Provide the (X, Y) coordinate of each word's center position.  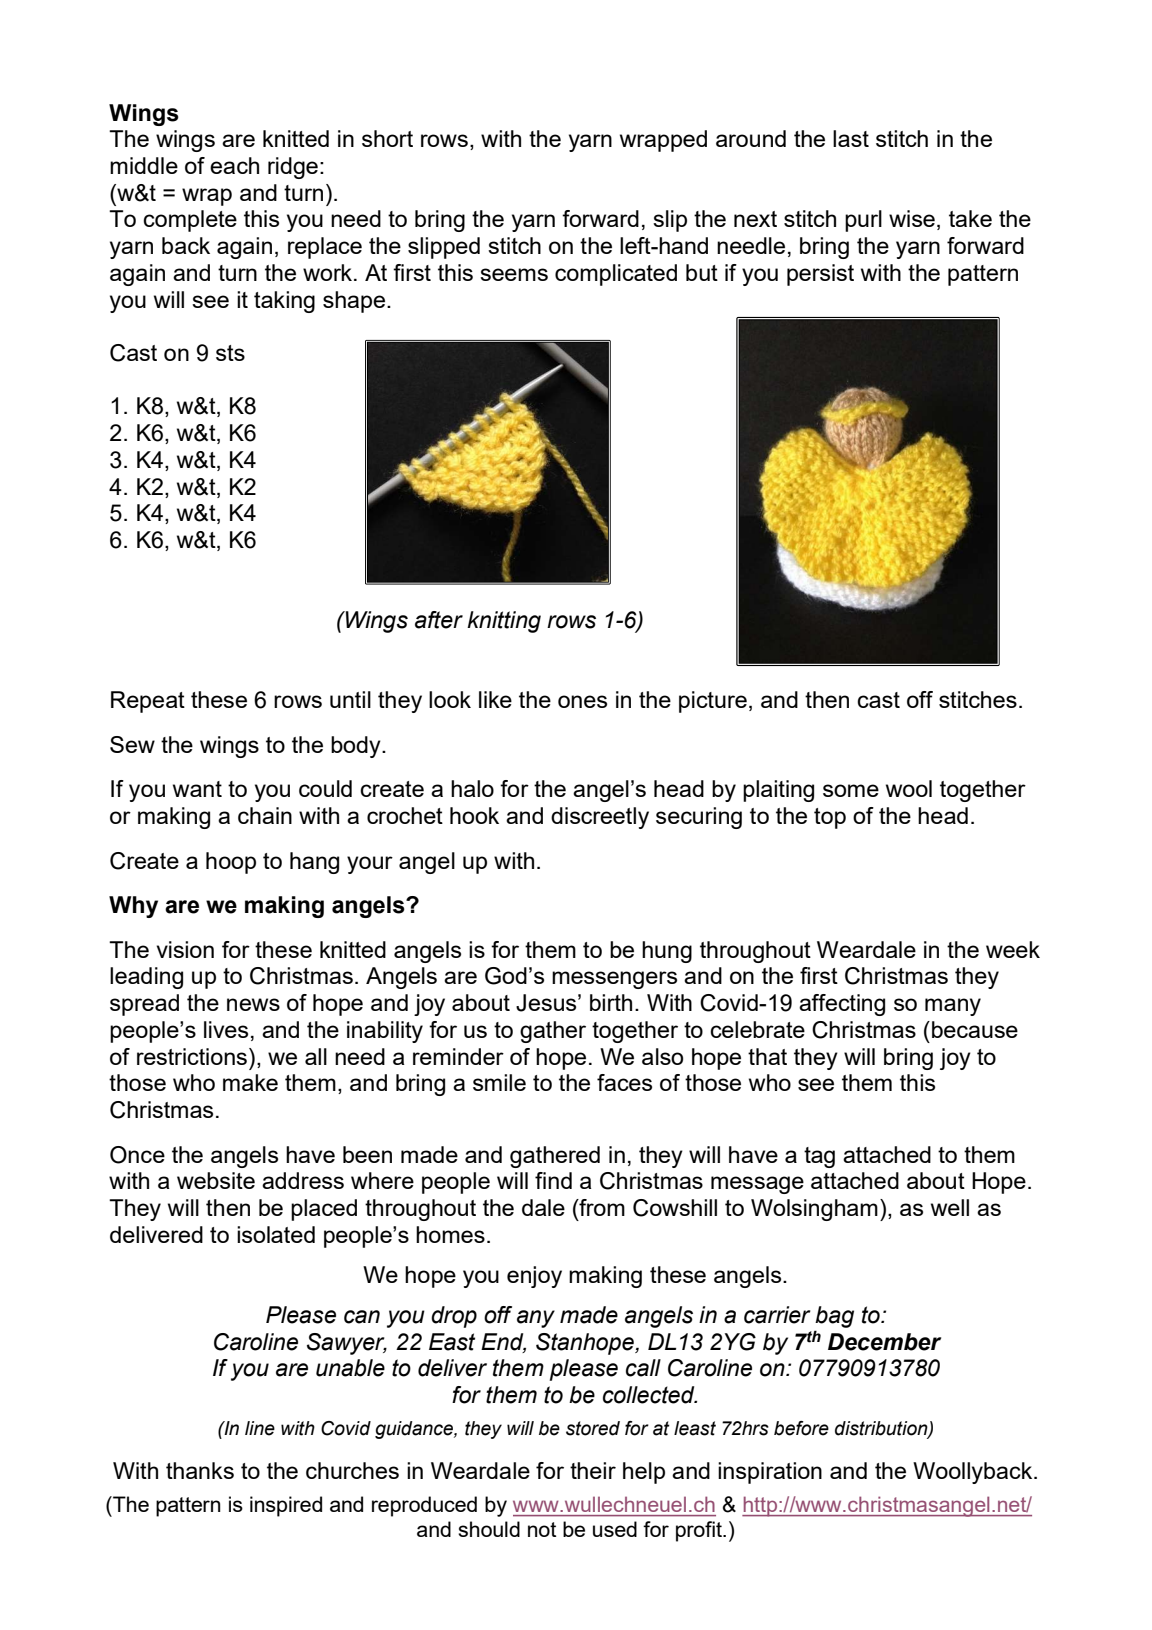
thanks (200, 1470)
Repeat (148, 702)
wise (912, 218)
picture (713, 702)
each (234, 165)
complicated (616, 275)
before (801, 1428)
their (593, 1470)
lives (226, 1029)
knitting (504, 622)
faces (624, 1082)
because (975, 1029)
